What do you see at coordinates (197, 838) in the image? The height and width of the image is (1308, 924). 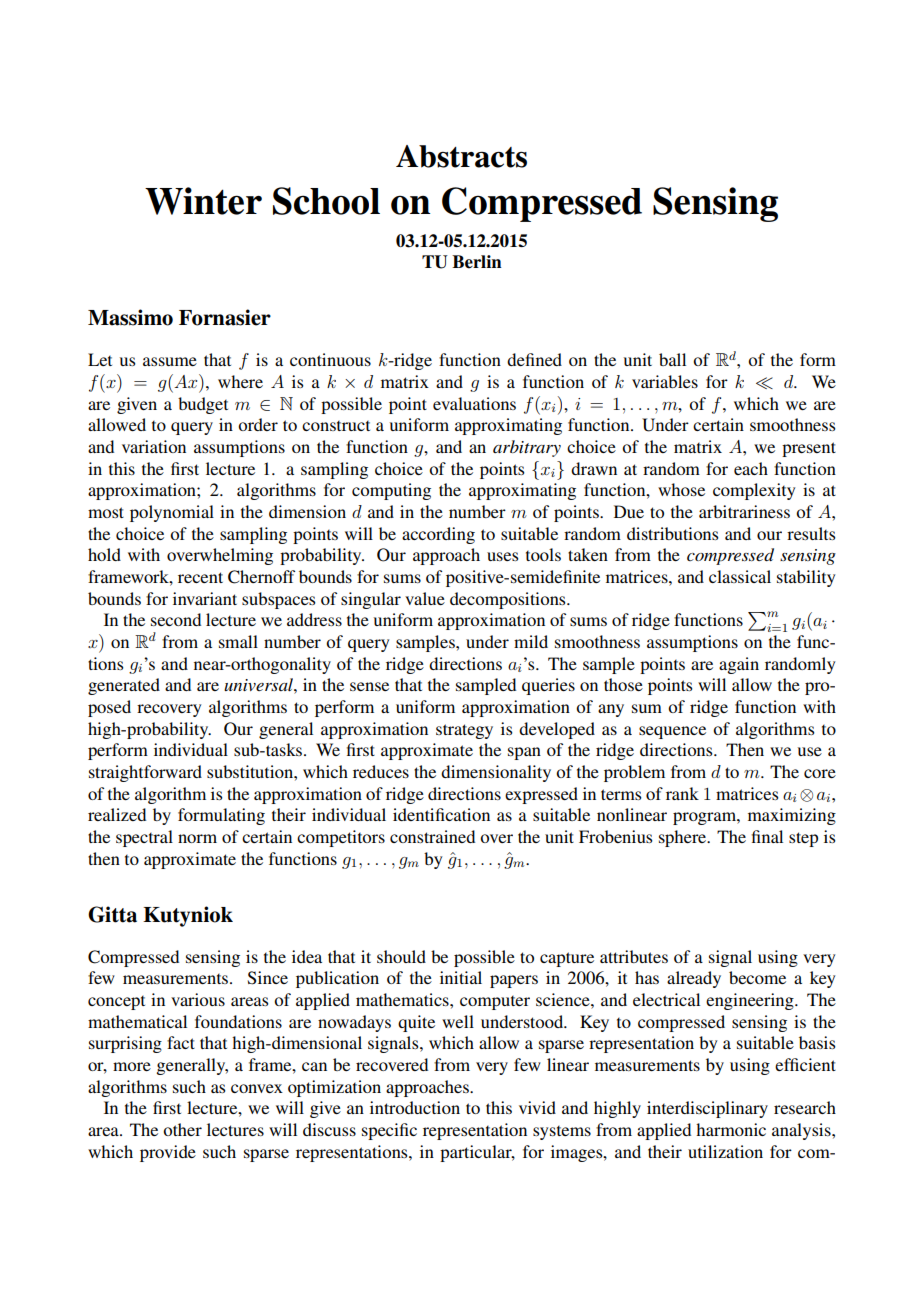 I see `norm` at bounding box center [197, 838].
